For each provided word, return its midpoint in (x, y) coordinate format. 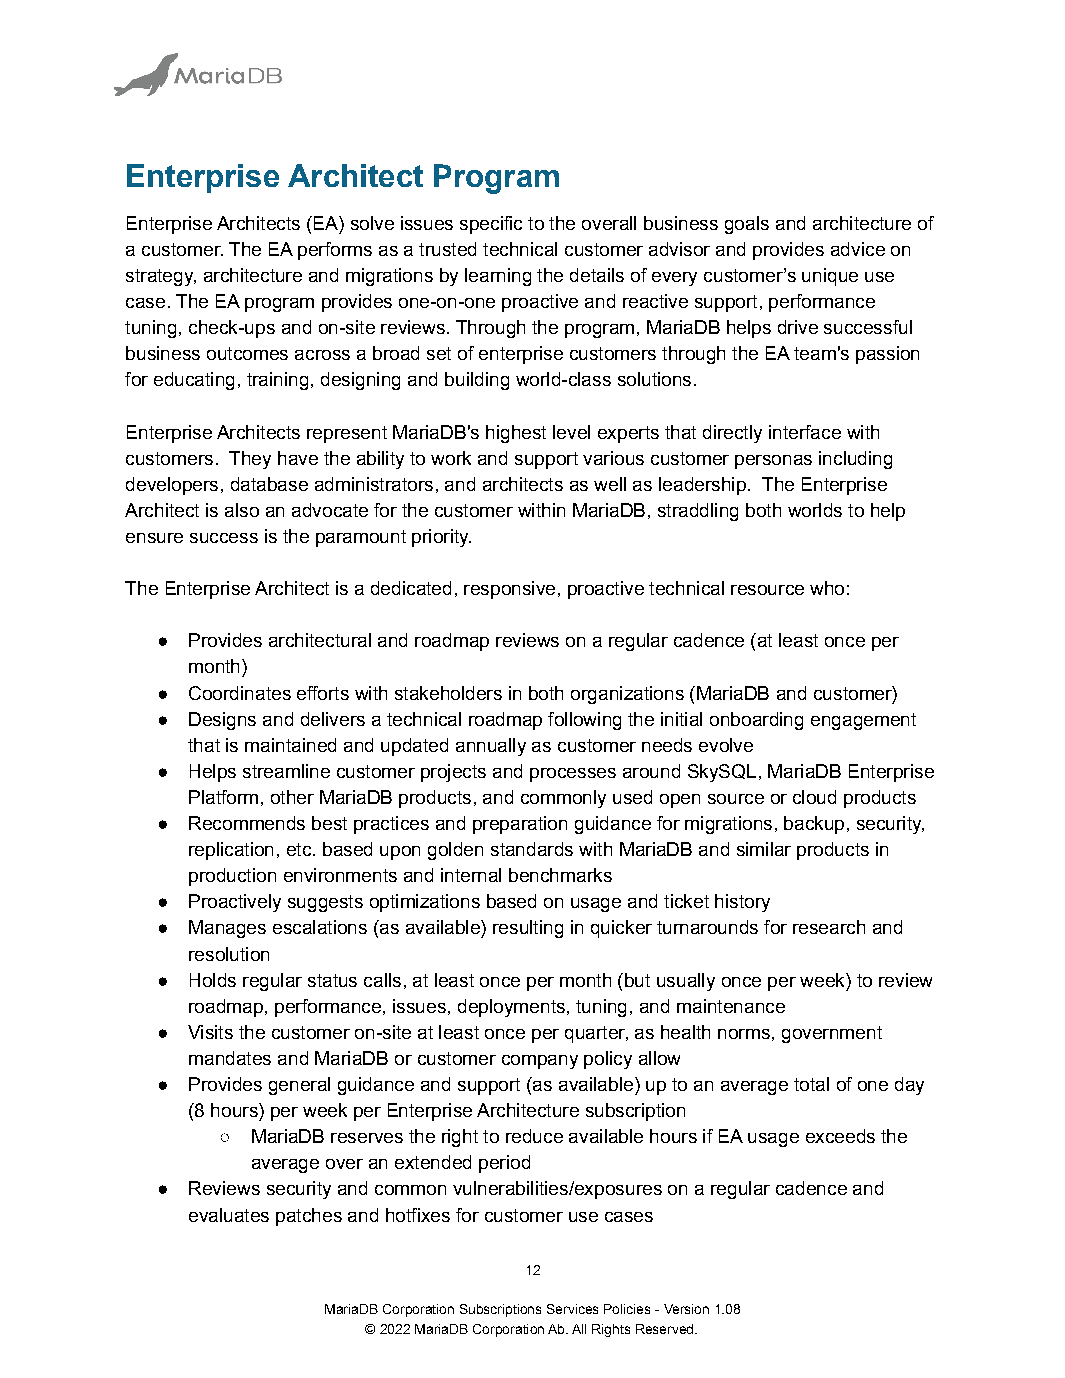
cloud (814, 797)
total (811, 1084)
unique (830, 277)
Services (572, 1309)
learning (498, 277)
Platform (223, 797)
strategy (161, 277)
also (242, 510)
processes (573, 775)
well (610, 484)
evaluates (229, 1215)
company (540, 1062)
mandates (230, 1058)
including (855, 460)
